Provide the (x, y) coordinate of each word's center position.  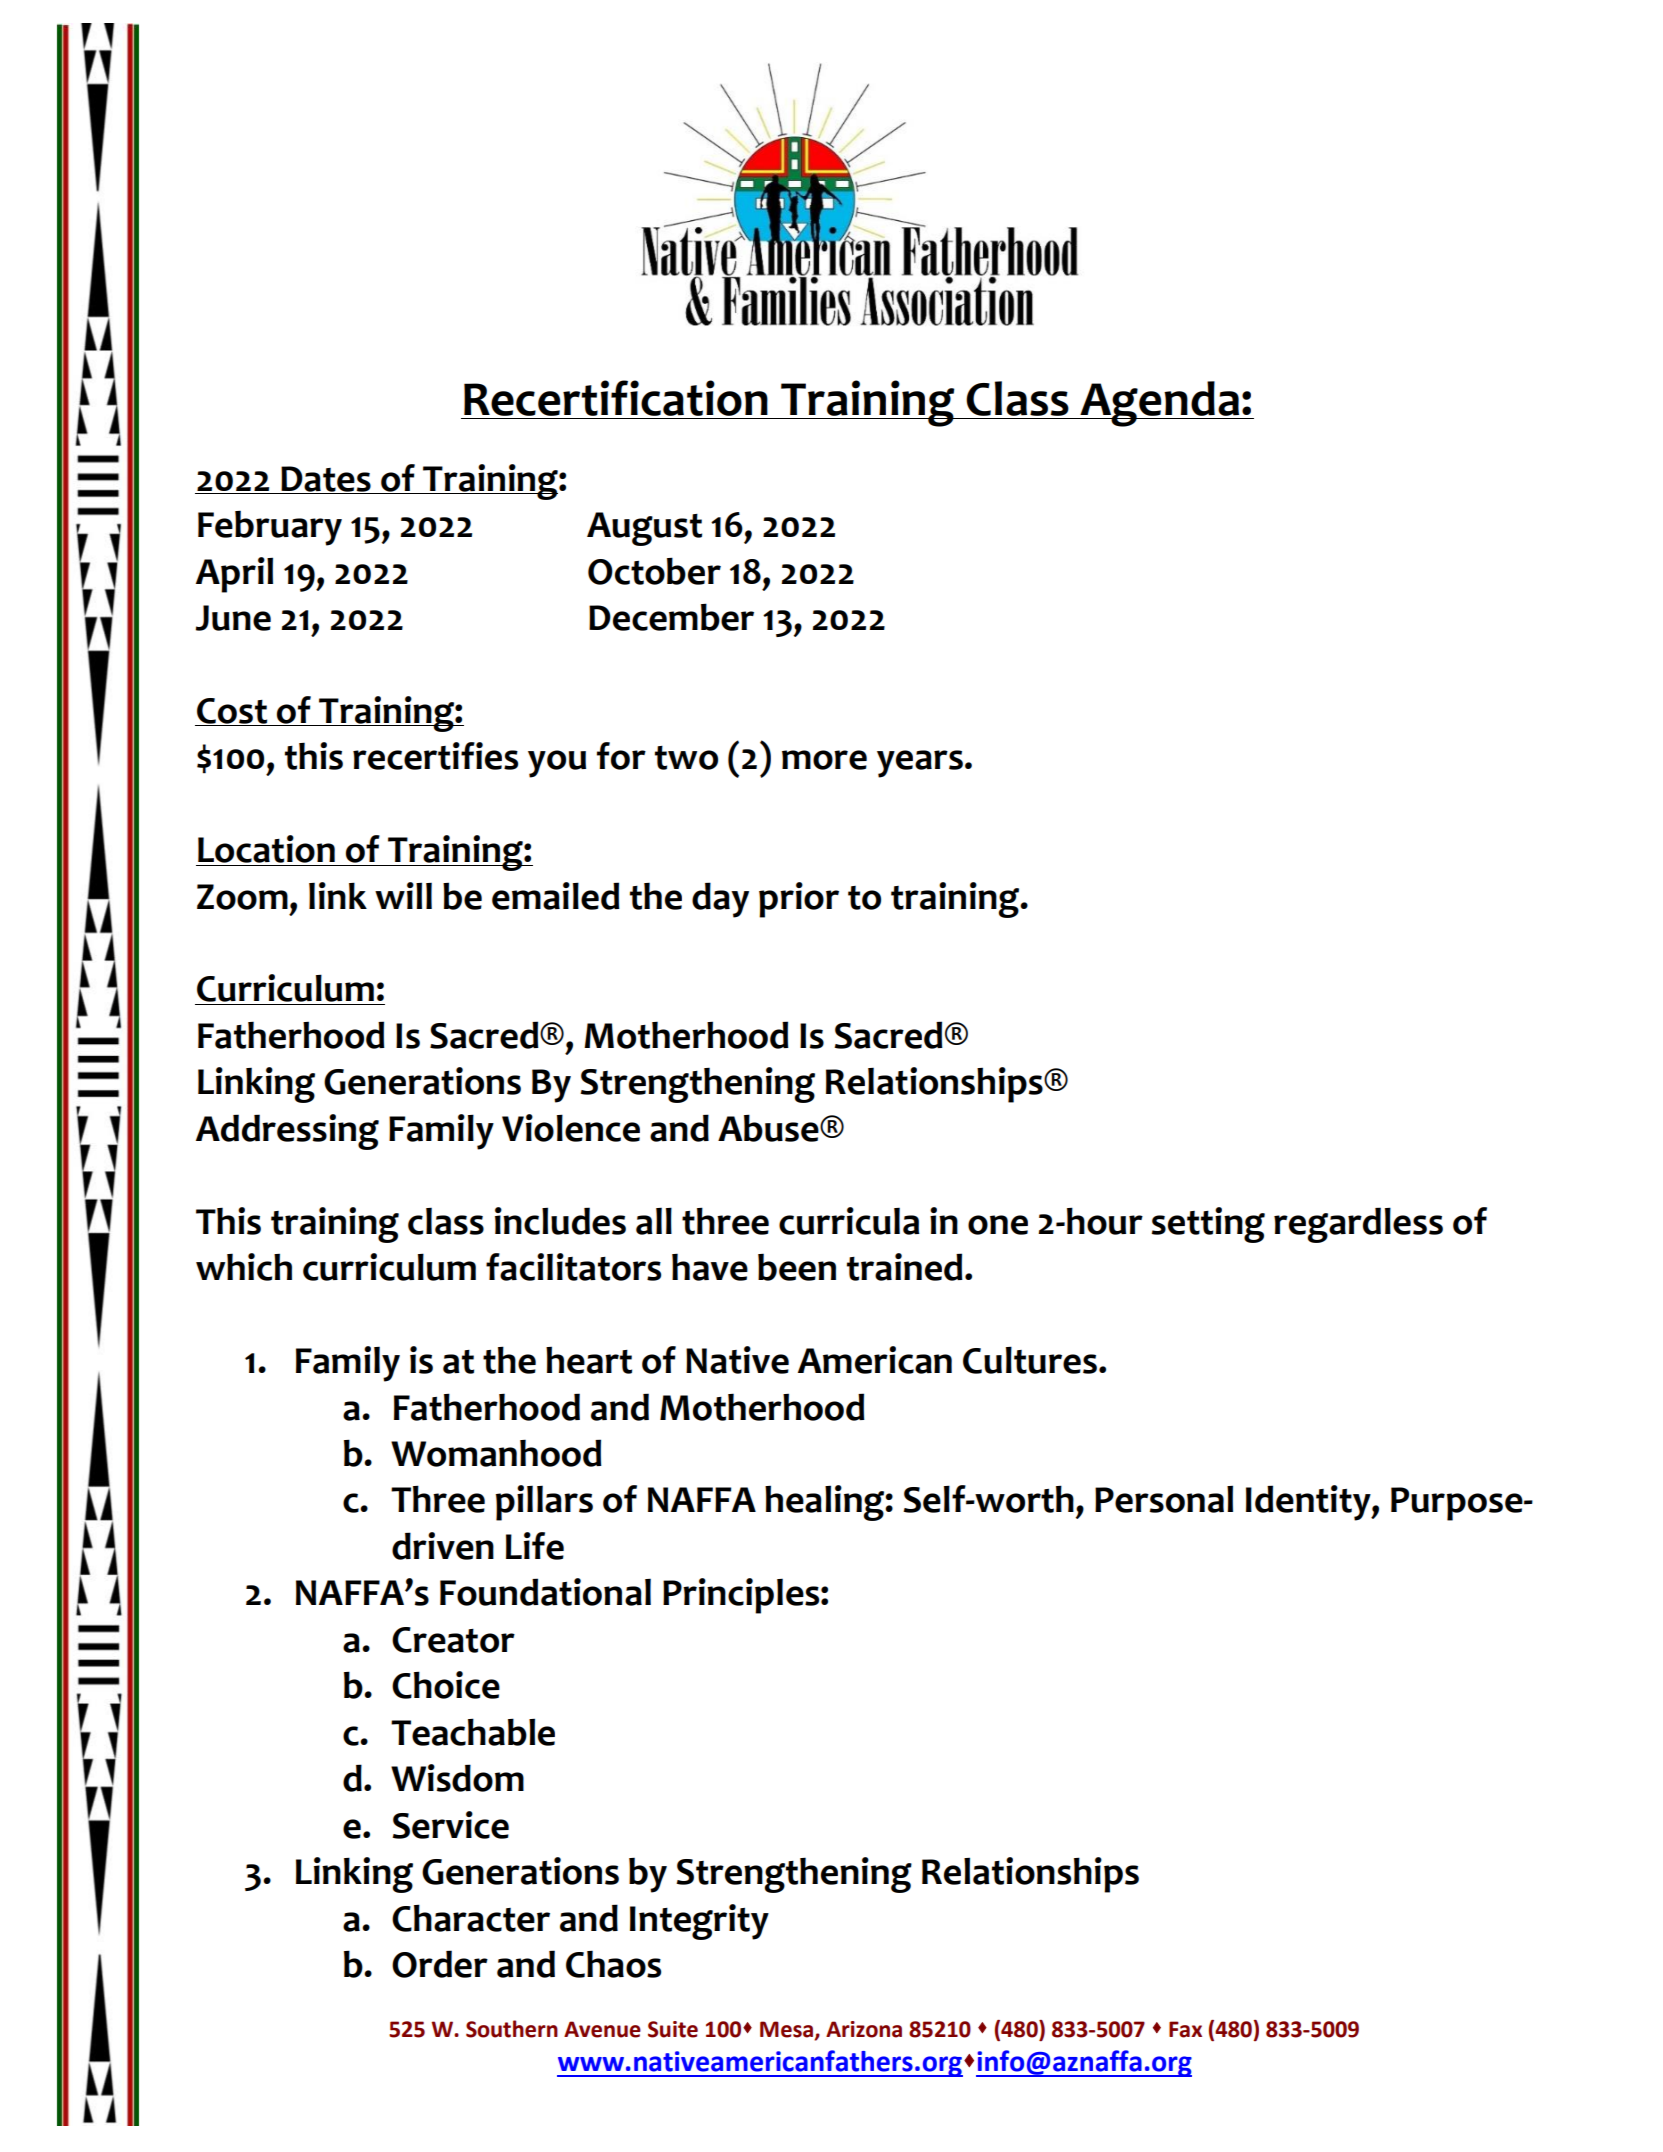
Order (440, 1964)
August (644, 529)
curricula (849, 1221)
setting (1208, 1225)
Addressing (287, 1132)
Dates (326, 480)
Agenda (1160, 404)
